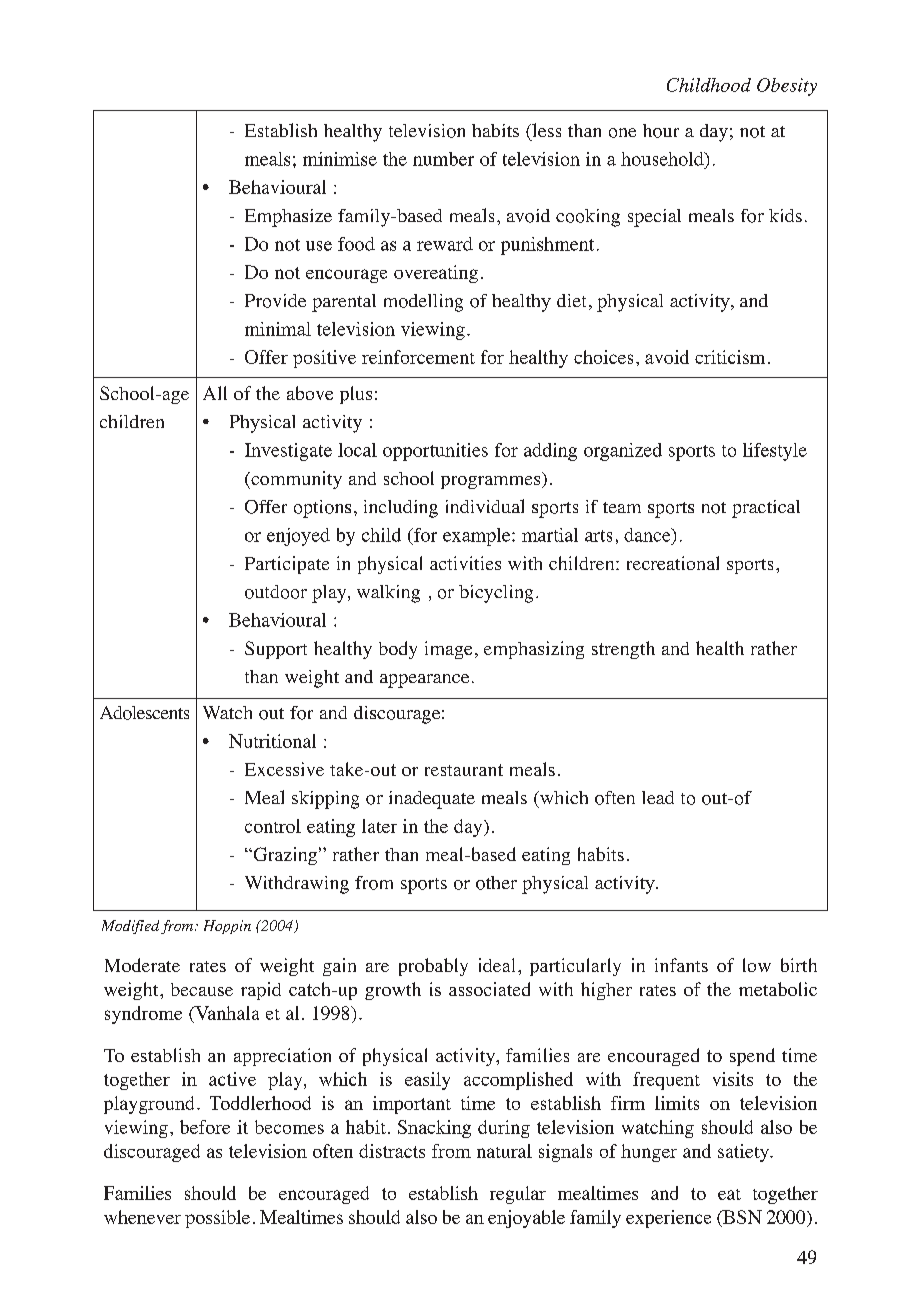 The width and height of the page is (921, 1316). Describe the element at coordinates (661, 131) in the page. I see `hour` at that location.
